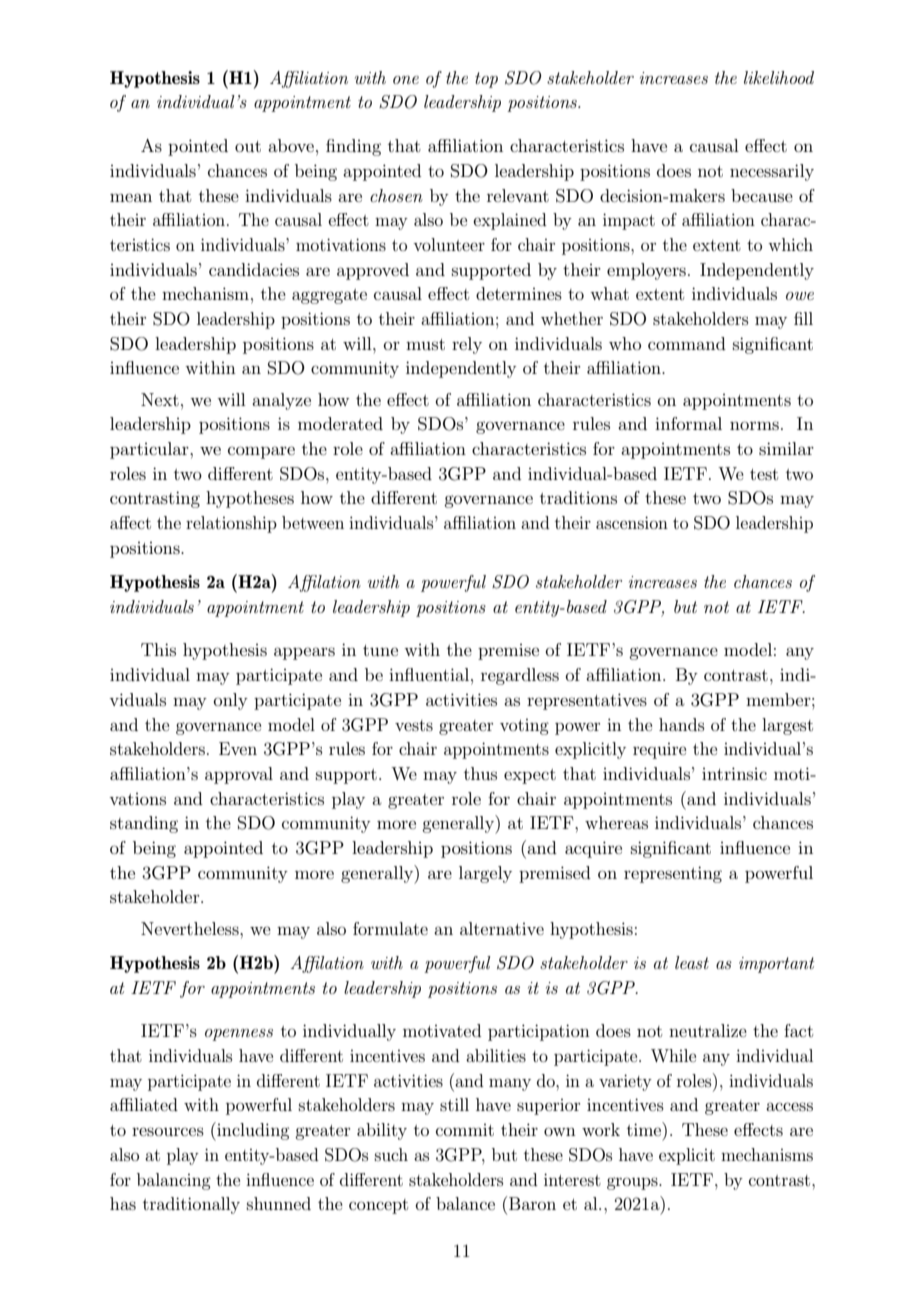 The height and width of the screenshot is (1308, 924). I want to click on Nevertheless, so click(191, 928).
